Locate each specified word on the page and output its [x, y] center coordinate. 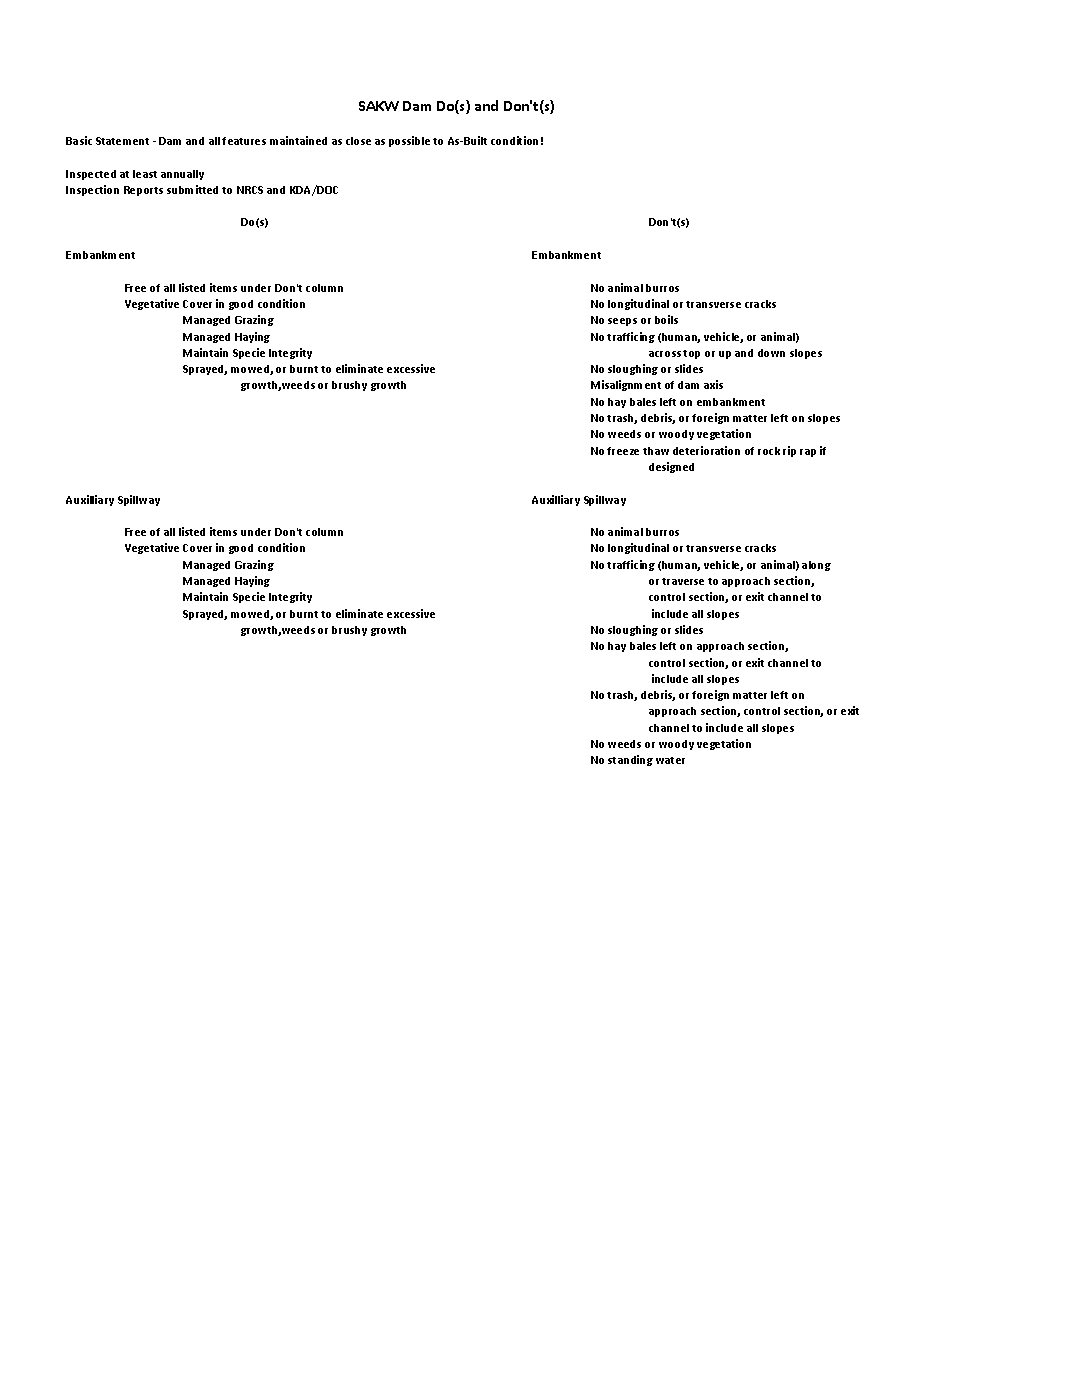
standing [630, 760]
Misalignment [626, 385]
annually [182, 175]
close [358, 141]
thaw [656, 451]
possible [409, 141]
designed [671, 467]
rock [769, 451]
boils [666, 319]
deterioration [706, 450]
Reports [143, 191]
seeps [622, 322]
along [816, 566]
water [670, 760]
